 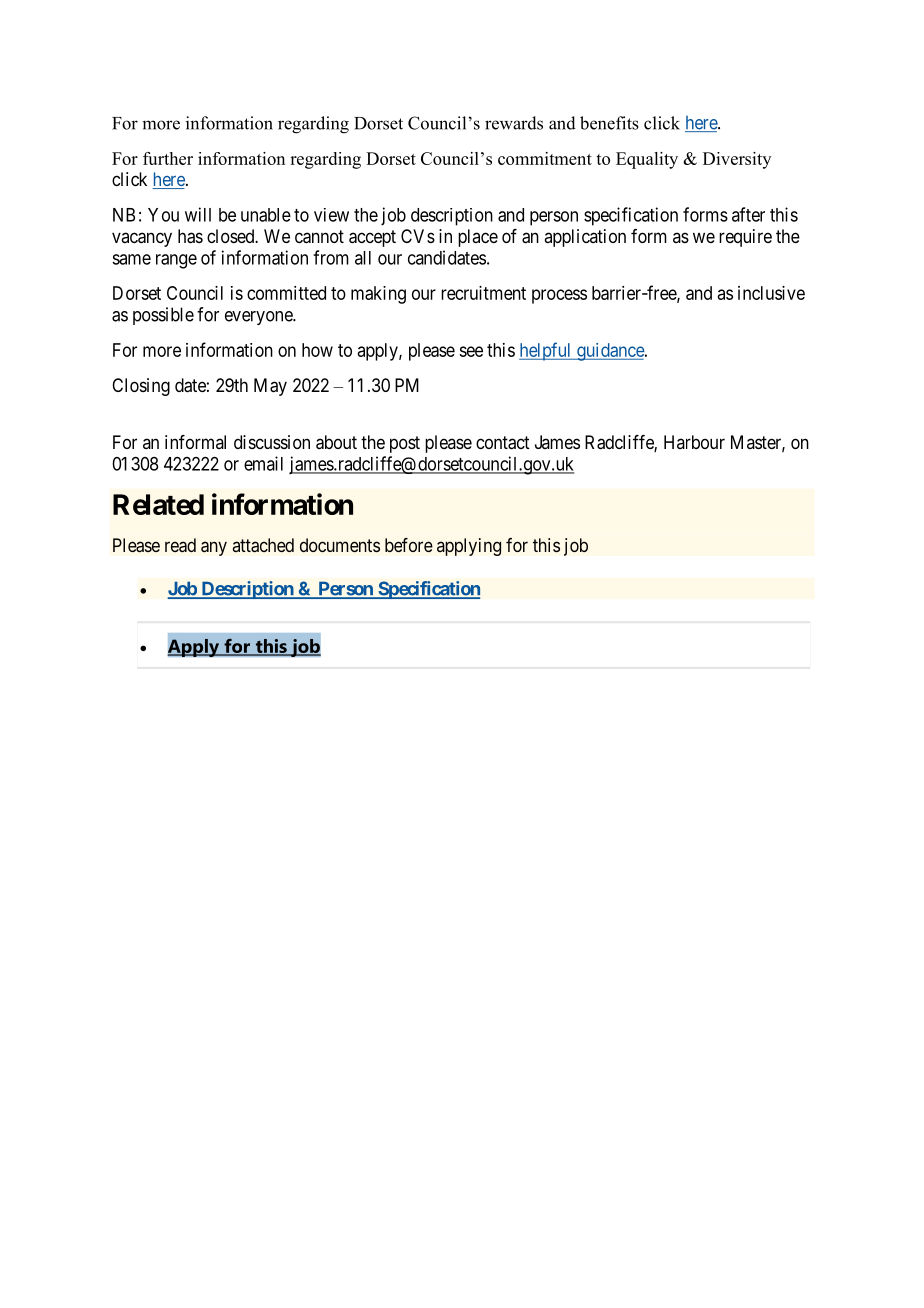 I want to click on guidance, so click(x=610, y=352).
